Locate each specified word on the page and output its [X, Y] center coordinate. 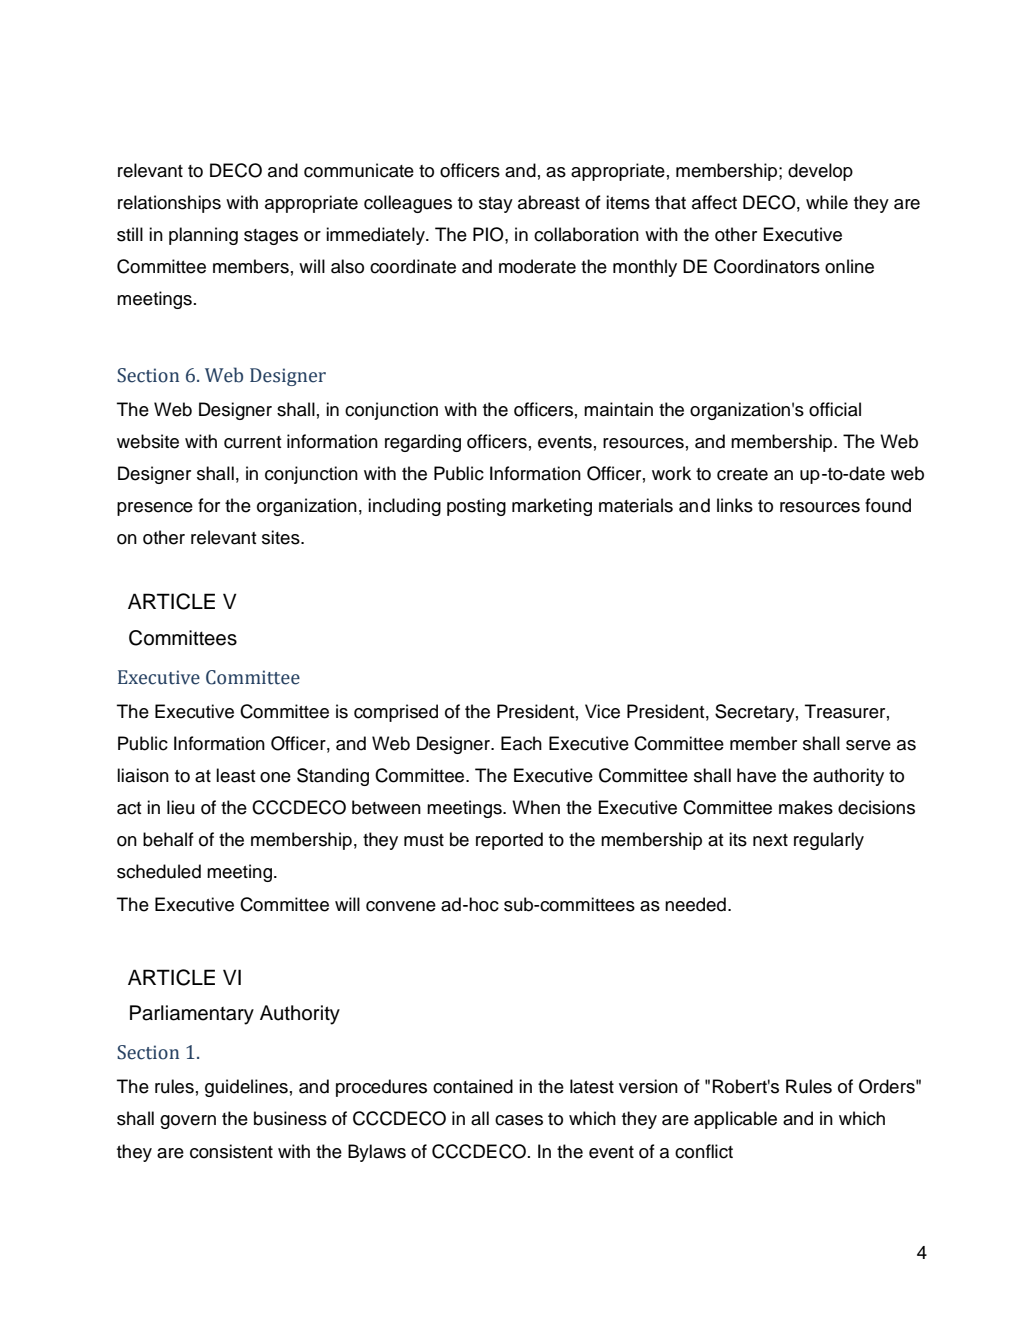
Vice [602, 711]
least [235, 775]
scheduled [159, 871]
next [770, 840]
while [827, 202]
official [835, 409]
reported [509, 841]
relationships [169, 204]
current [252, 442]
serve [868, 745]
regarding [423, 443]
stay [496, 205]
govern [188, 1122]
